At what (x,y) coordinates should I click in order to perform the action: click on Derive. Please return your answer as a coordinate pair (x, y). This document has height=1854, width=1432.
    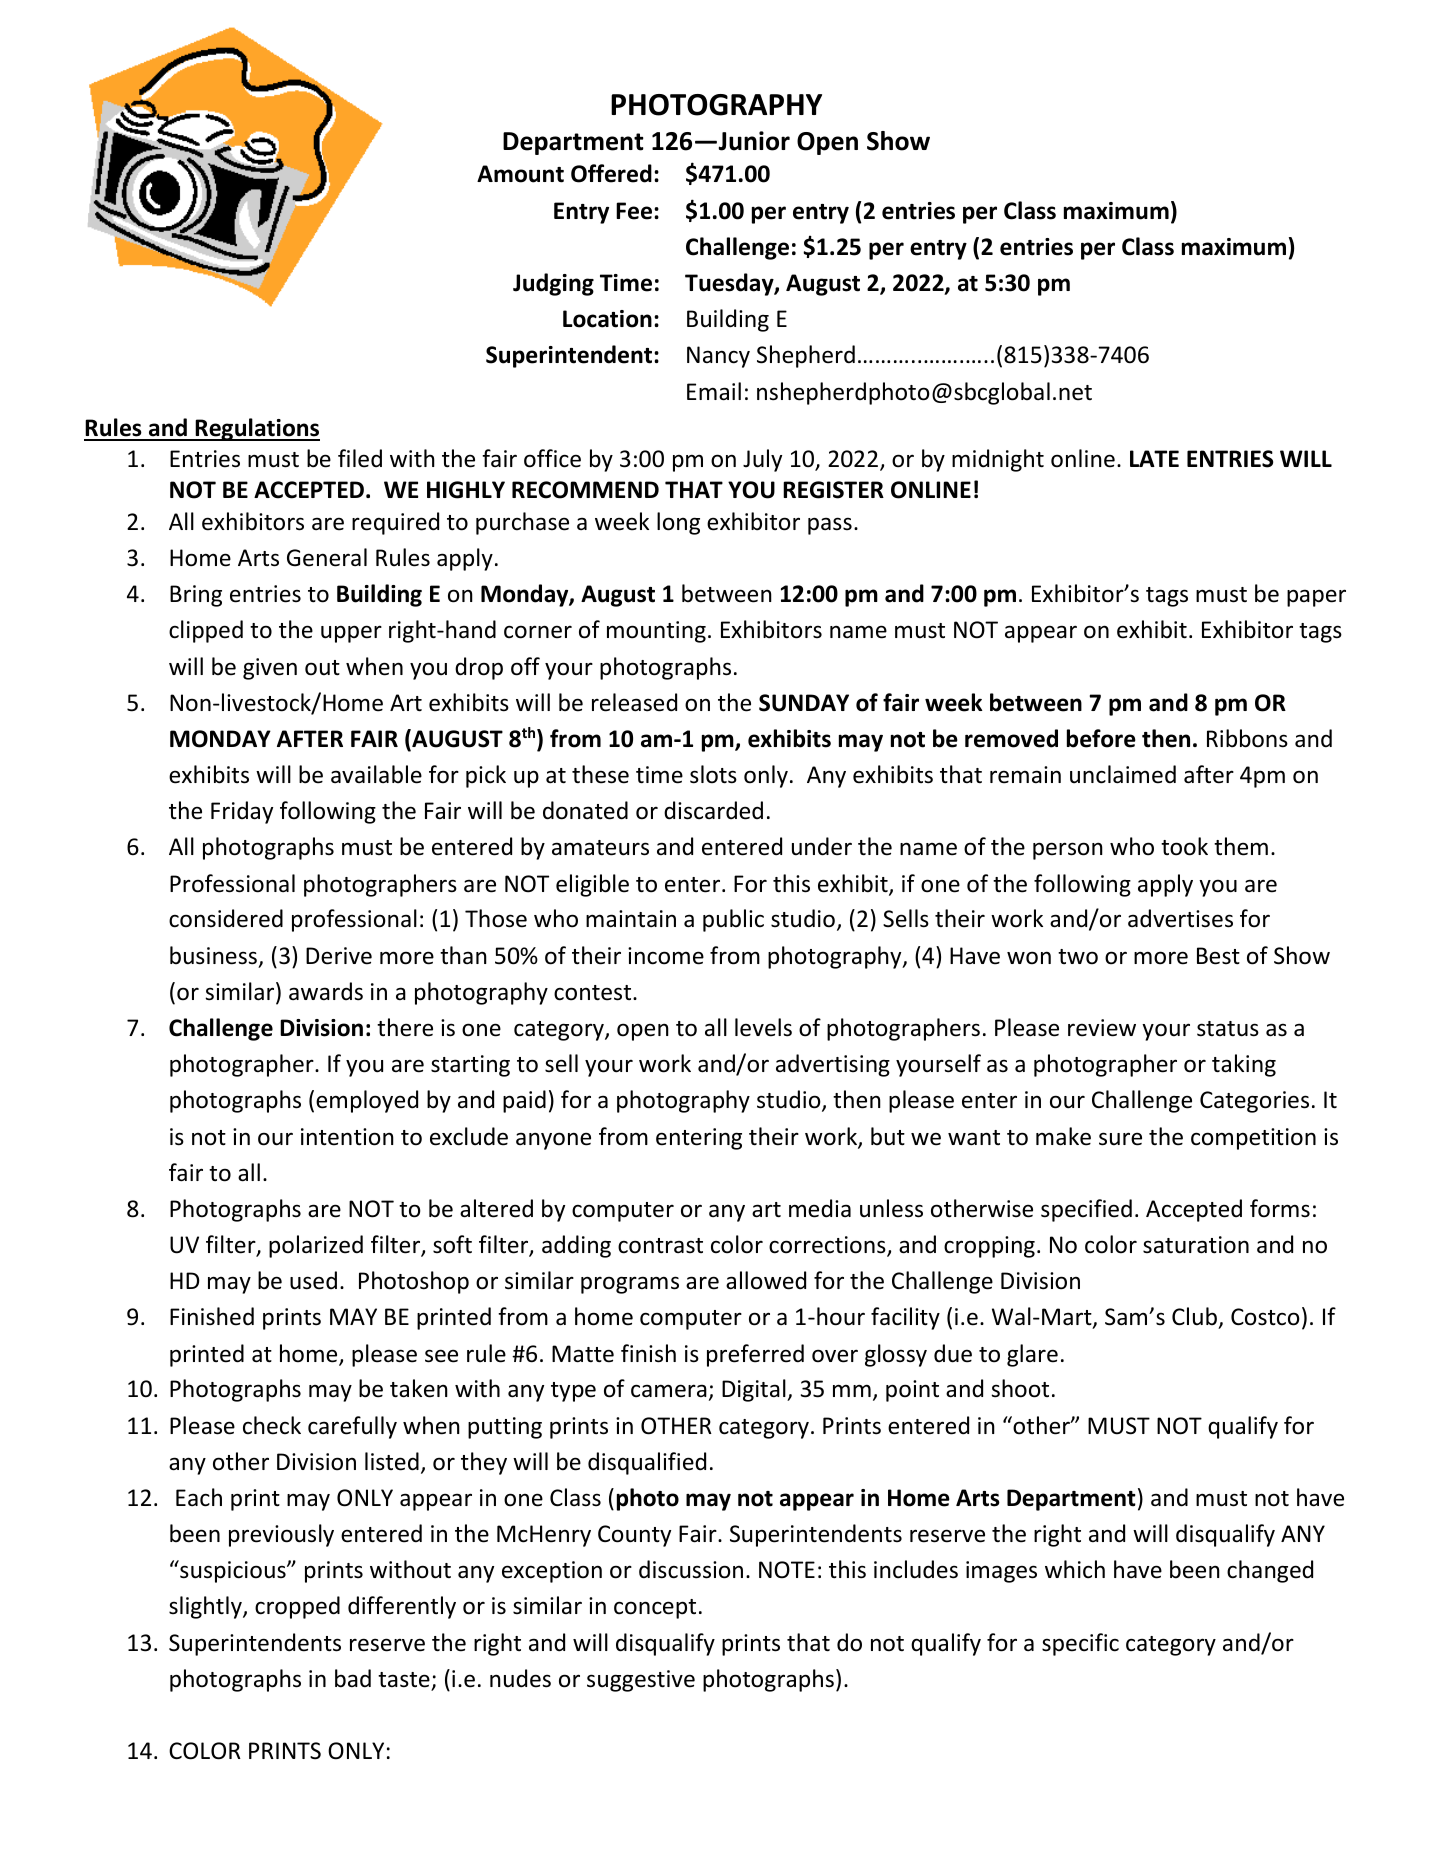
    Looking at the image, I should click on (339, 956).
